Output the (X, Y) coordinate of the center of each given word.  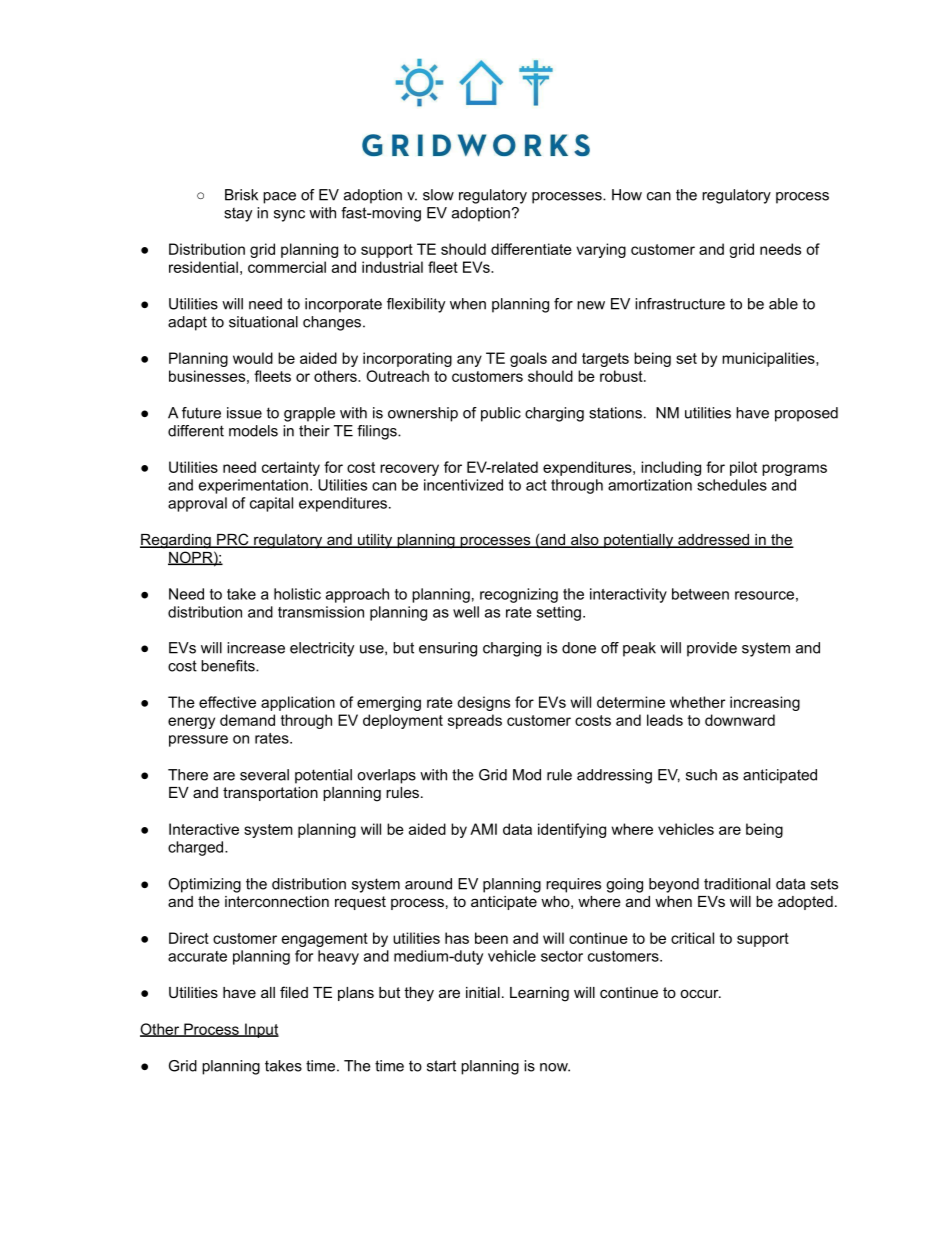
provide (712, 649)
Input (261, 1030)
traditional (737, 884)
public (501, 414)
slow (438, 195)
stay (238, 214)
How (627, 195)
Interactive (204, 829)
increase (256, 648)
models (253, 431)
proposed (806, 414)
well (466, 612)
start (441, 1066)
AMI (483, 829)
